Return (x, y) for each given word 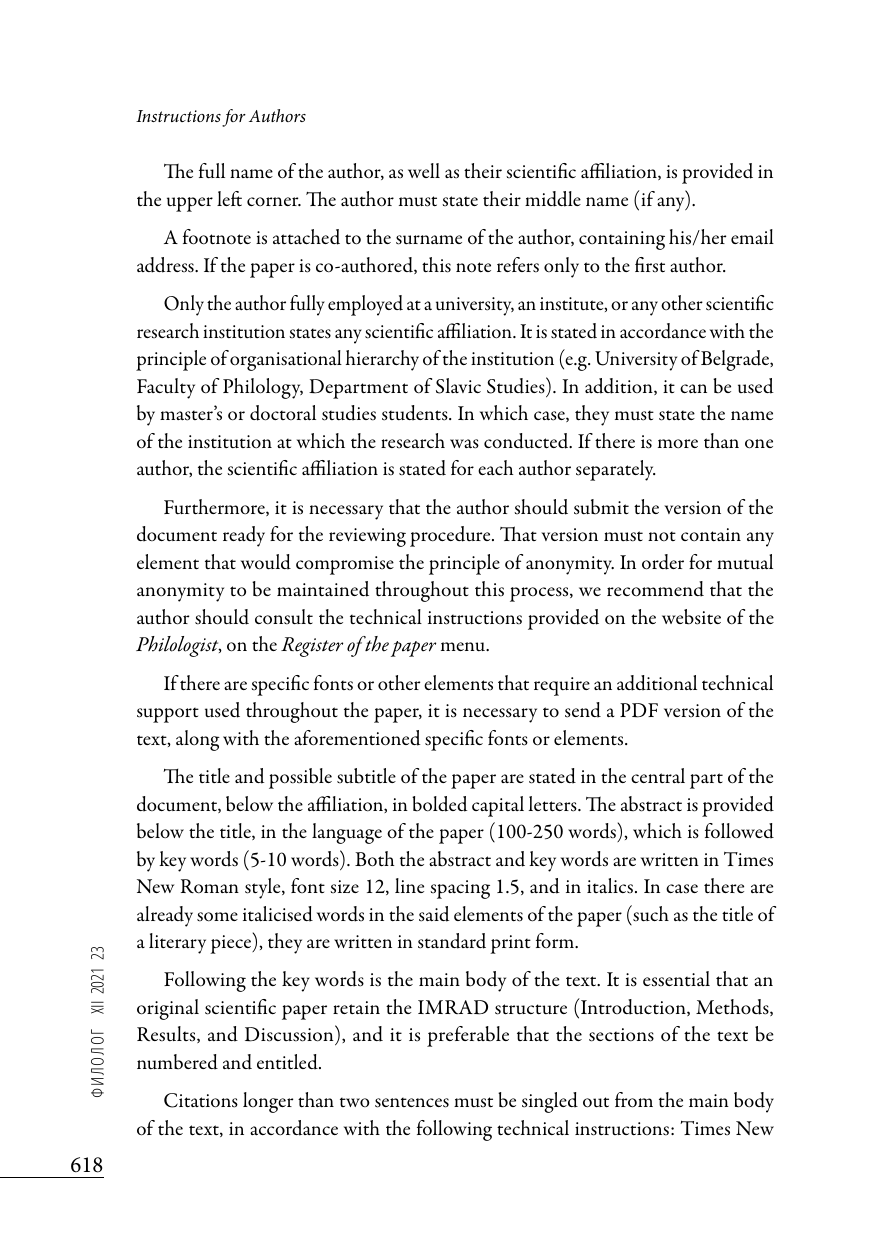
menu (464, 646)
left (229, 198)
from (634, 1100)
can (693, 388)
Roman (210, 886)
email (752, 236)
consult (284, 617)
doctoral (283, 413)
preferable (468, 1036)
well (424, 170)
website (691, 617)
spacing (460, 889)
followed (739, 831)
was (464, 444)
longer (268, 1102)
